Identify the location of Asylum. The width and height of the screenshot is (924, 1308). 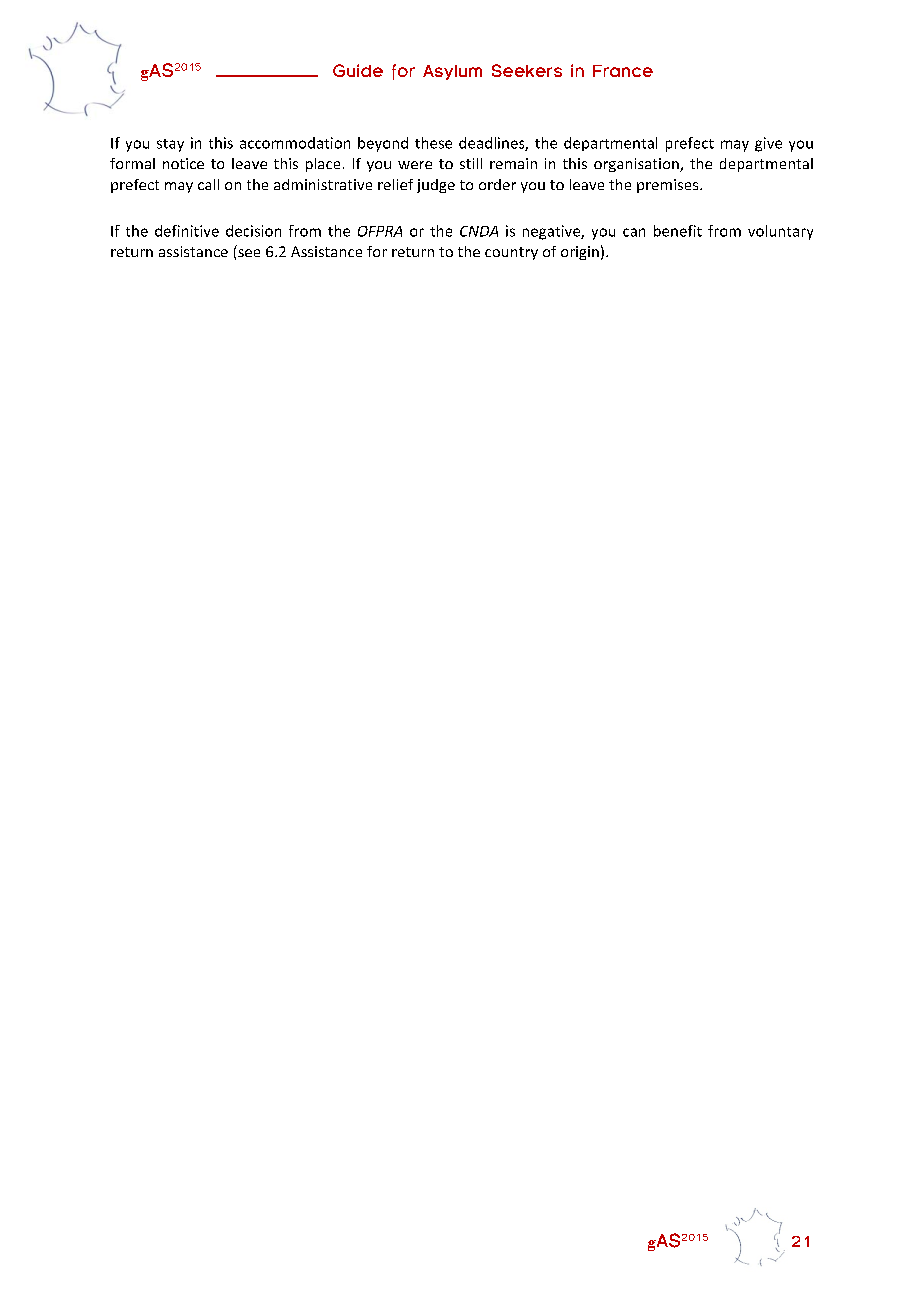
(452, 72).
